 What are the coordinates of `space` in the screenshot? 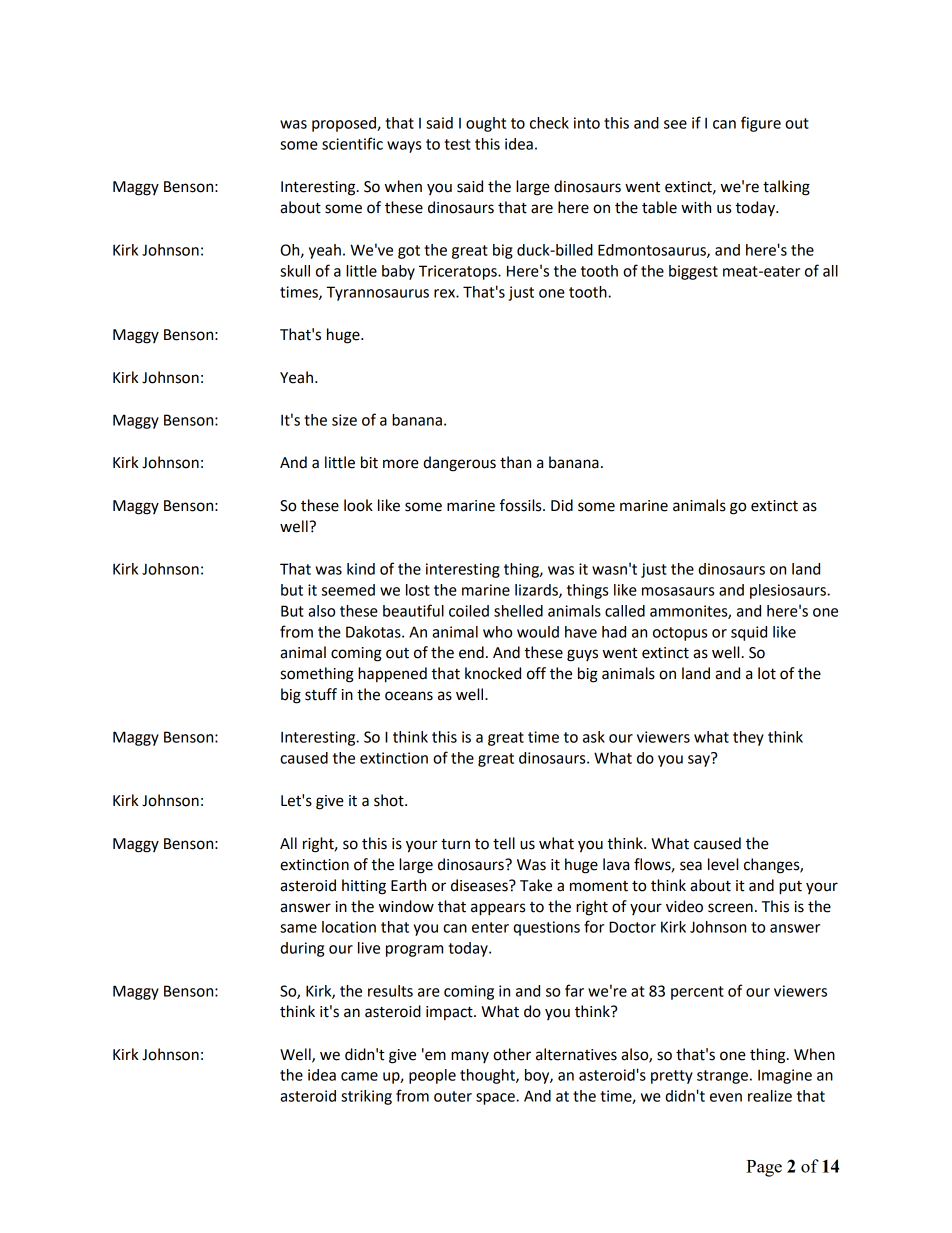 It's located at (496, 1099).
